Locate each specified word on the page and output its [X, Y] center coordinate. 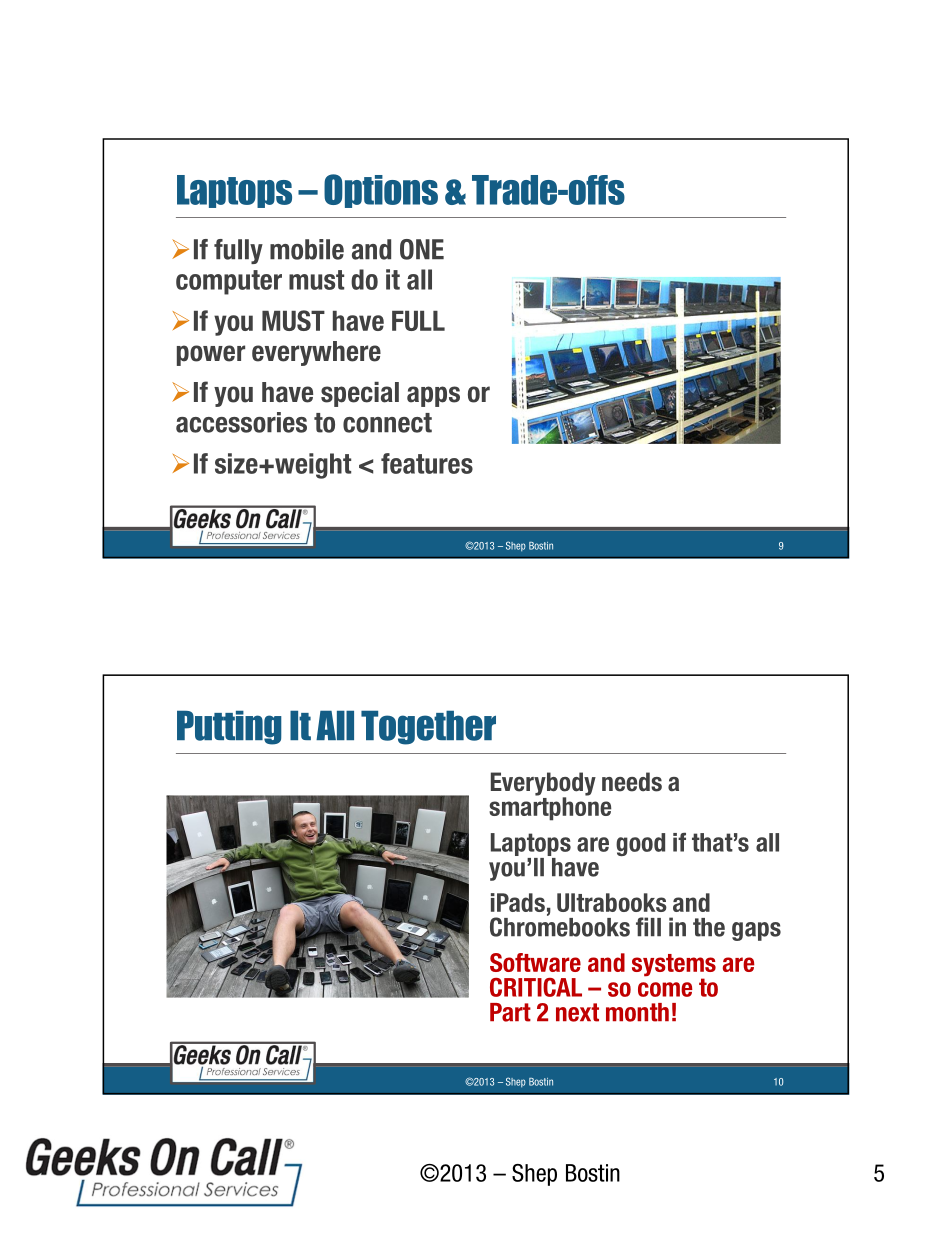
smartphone [550, 808]
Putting [229, 727]
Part [510, 1012]
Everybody [543, 785]
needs [632, 782]
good [640, 844]
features [427, 463]
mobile [307, 249]
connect [387, 423]
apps [433, 396]
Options [381, 191]
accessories [241, 422]
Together [428, 727]
